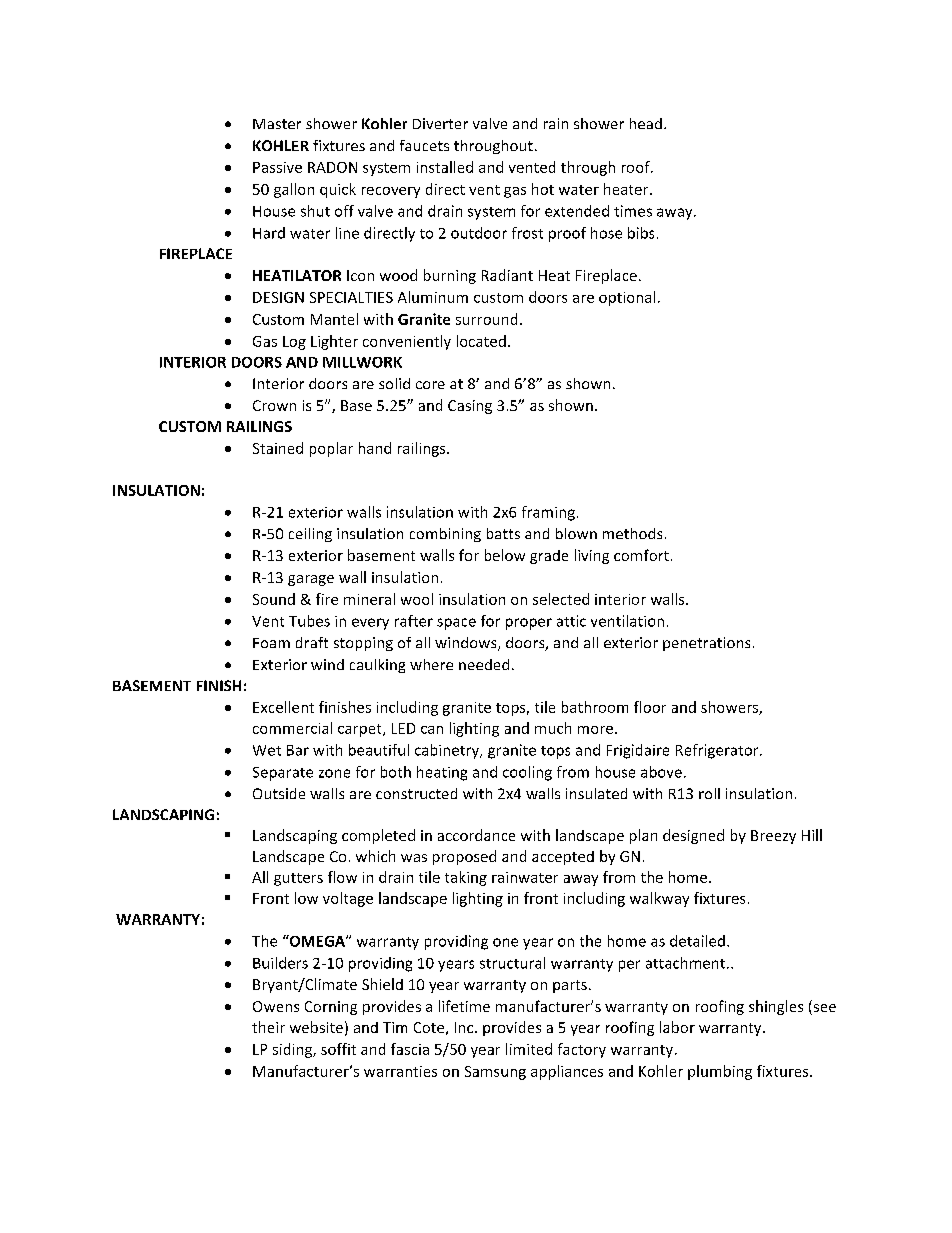 Image resolution: width=952 pixels, height=1233 pixels. What do you see at coordinates (561, 599) in the screenshot?
I see `selected` at bounding box center [561, 599].
